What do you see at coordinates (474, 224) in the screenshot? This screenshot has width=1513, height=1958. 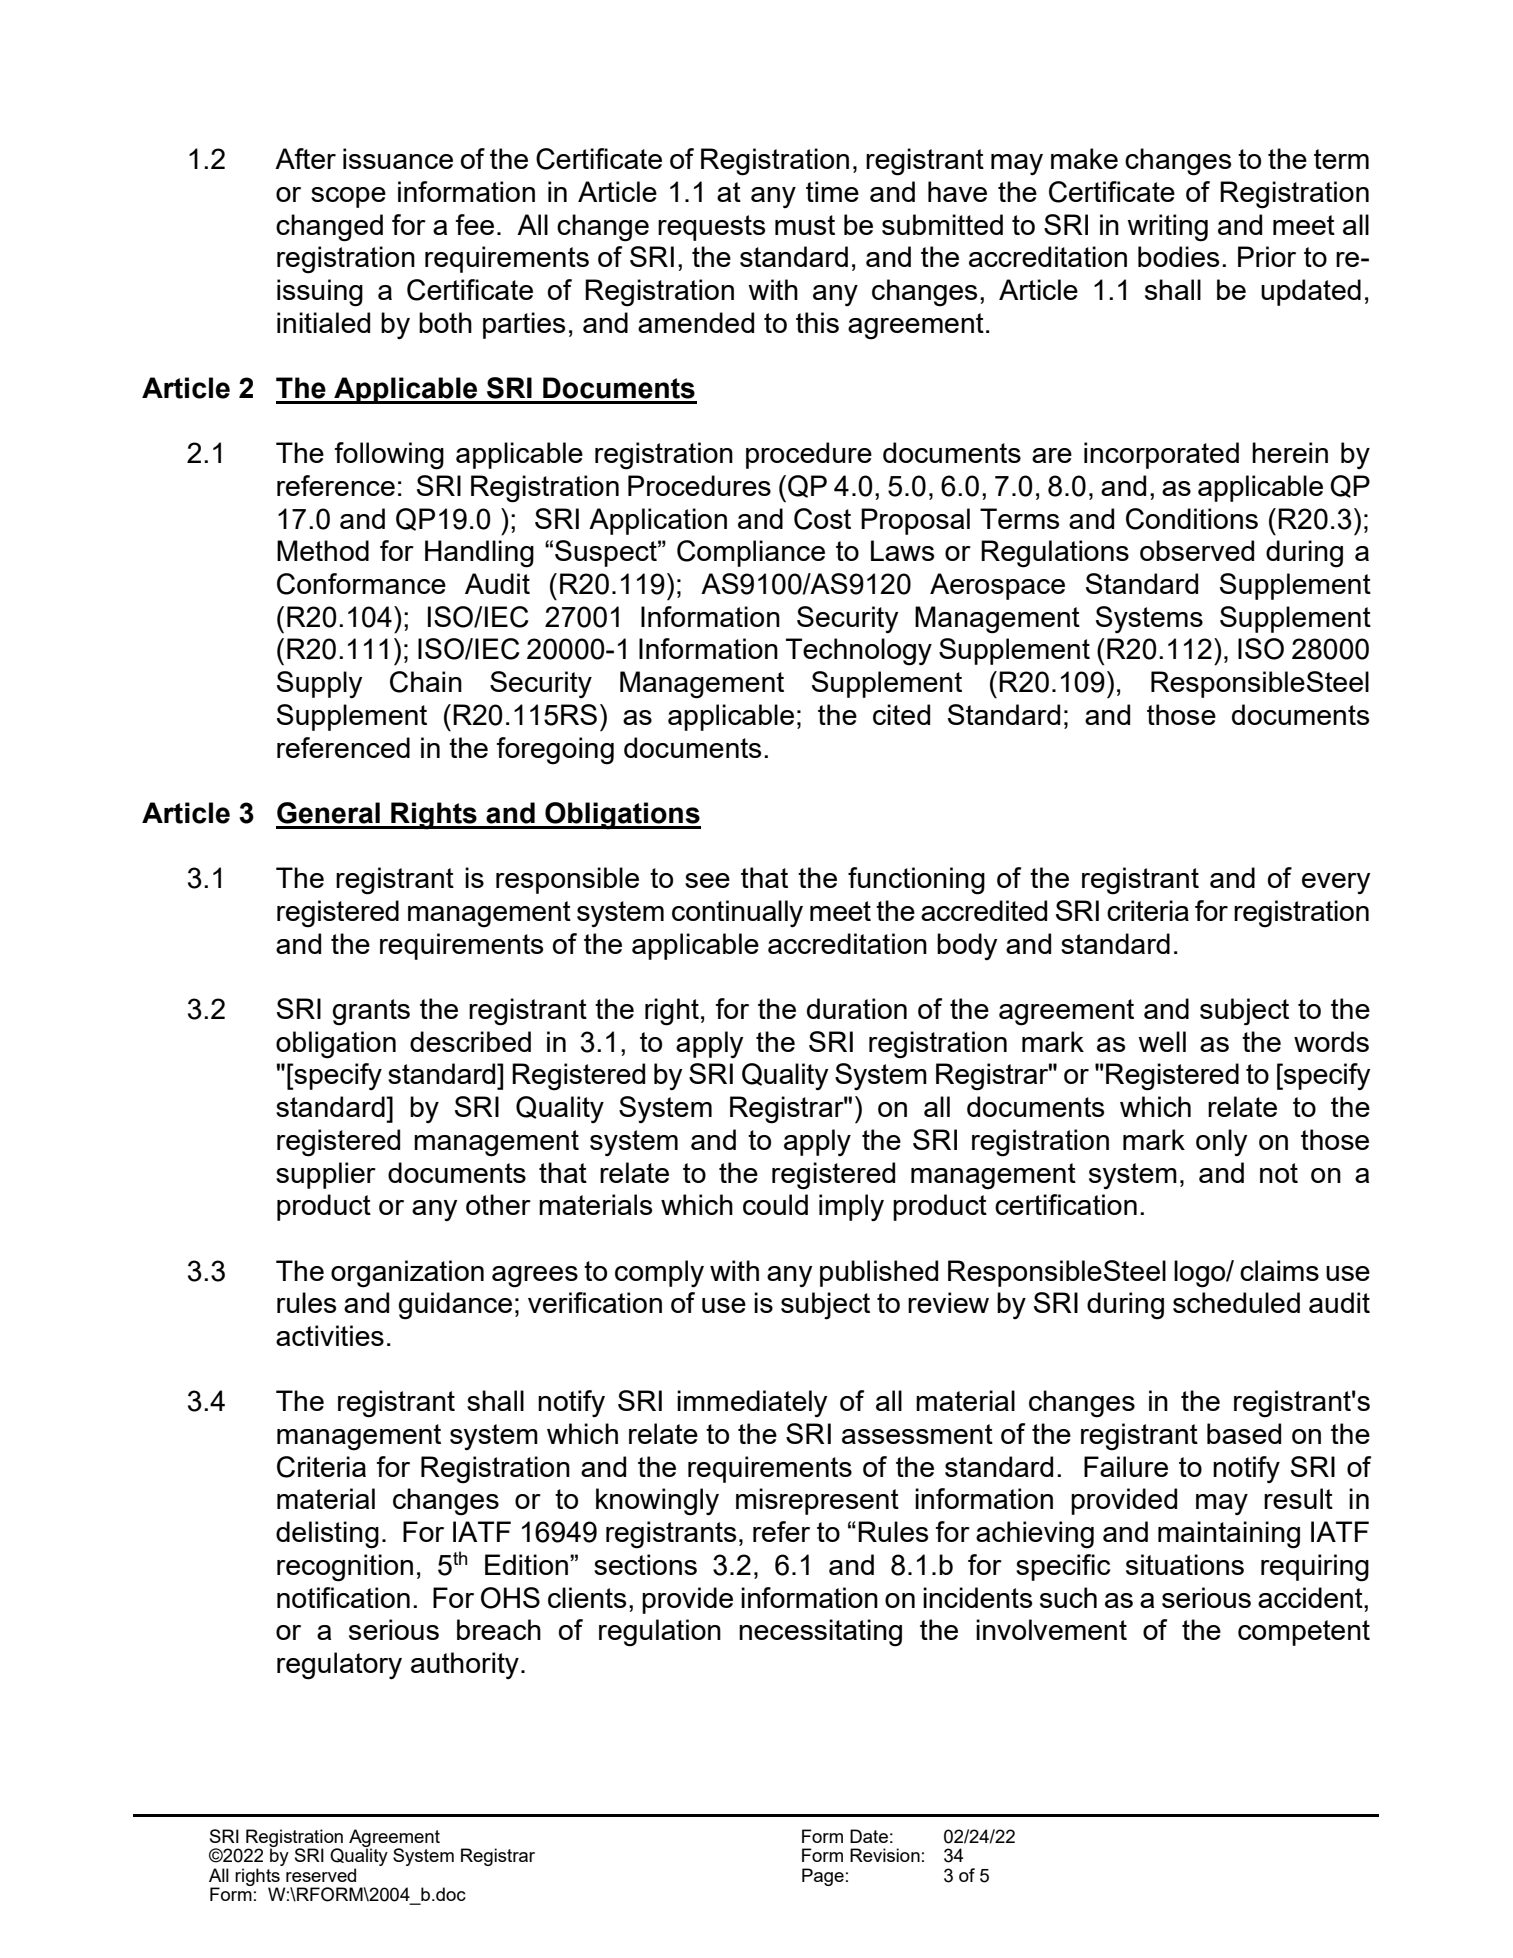 I see `fee` at bounding box center [474, 224].
